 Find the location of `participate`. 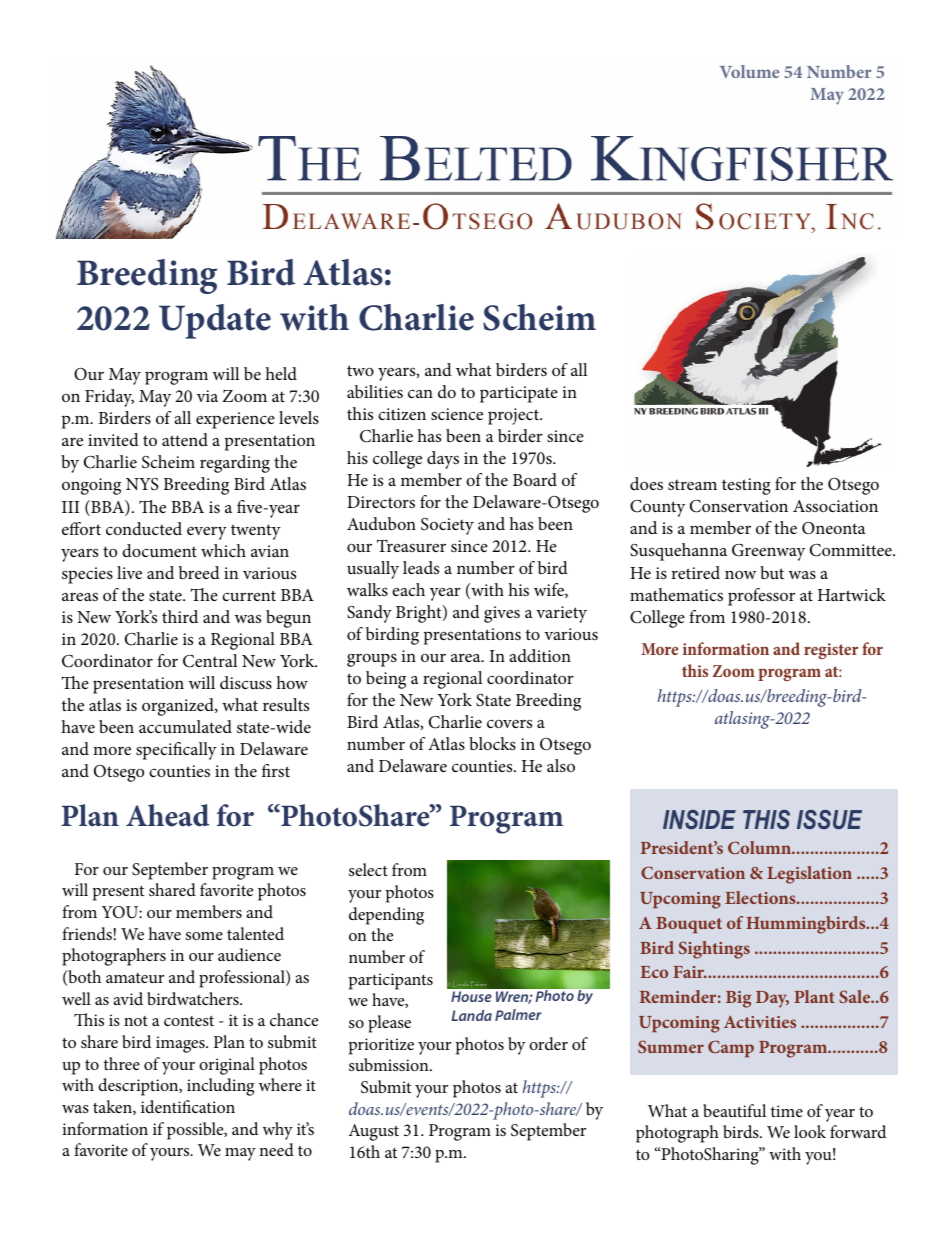

participate is located at coordinates (519, 394).
